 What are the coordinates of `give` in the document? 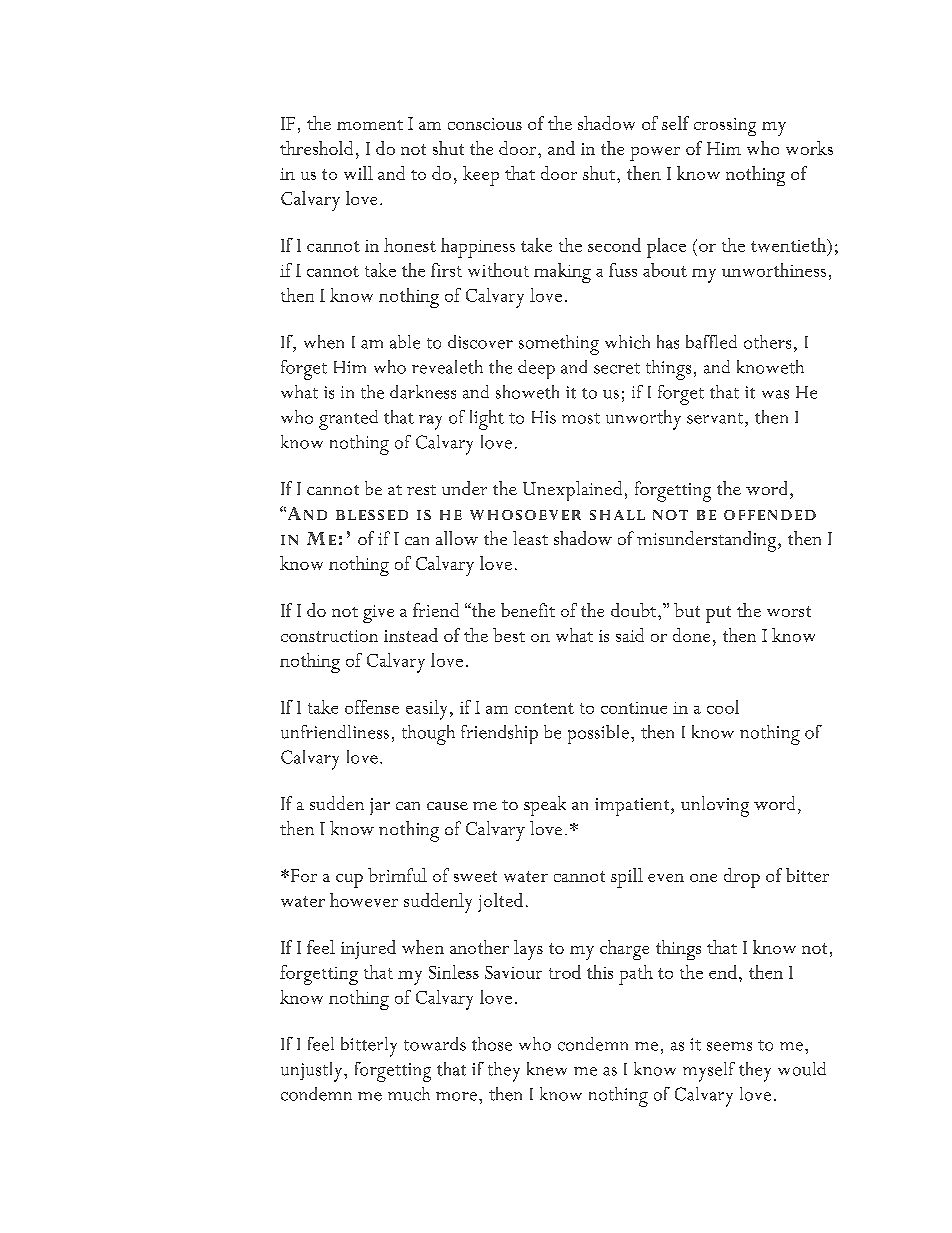 It's located at (378, 614).
